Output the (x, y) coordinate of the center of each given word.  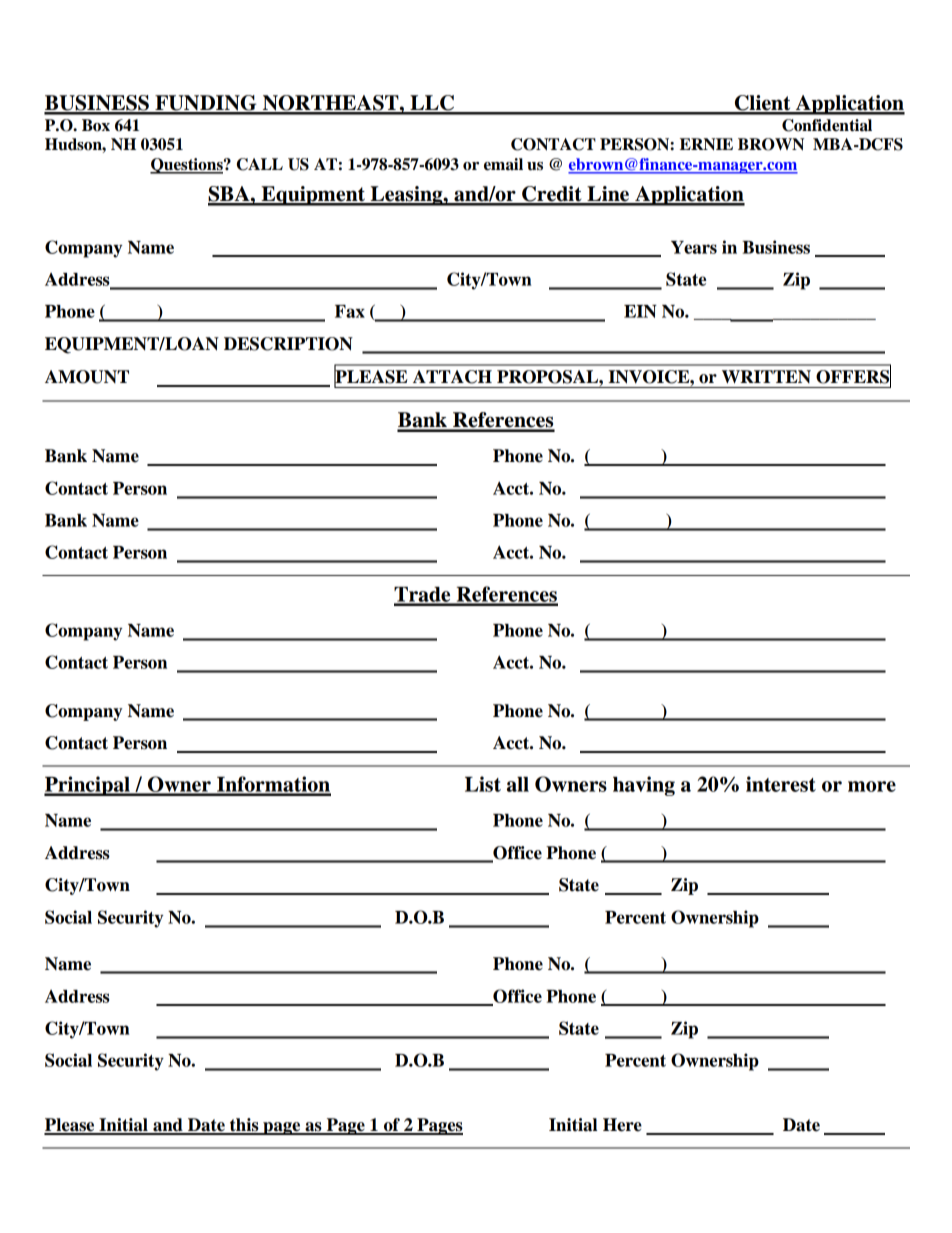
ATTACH (452, 377)
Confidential (827, 125)
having (644, 786)
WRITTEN (766, 376)
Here (622, 1125)
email (503, 164)
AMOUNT (87, 377)
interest (781, 784)
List (483, 784)
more (872, 786)
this (244, 1126)
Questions (187, 166)
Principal (88, 786)
